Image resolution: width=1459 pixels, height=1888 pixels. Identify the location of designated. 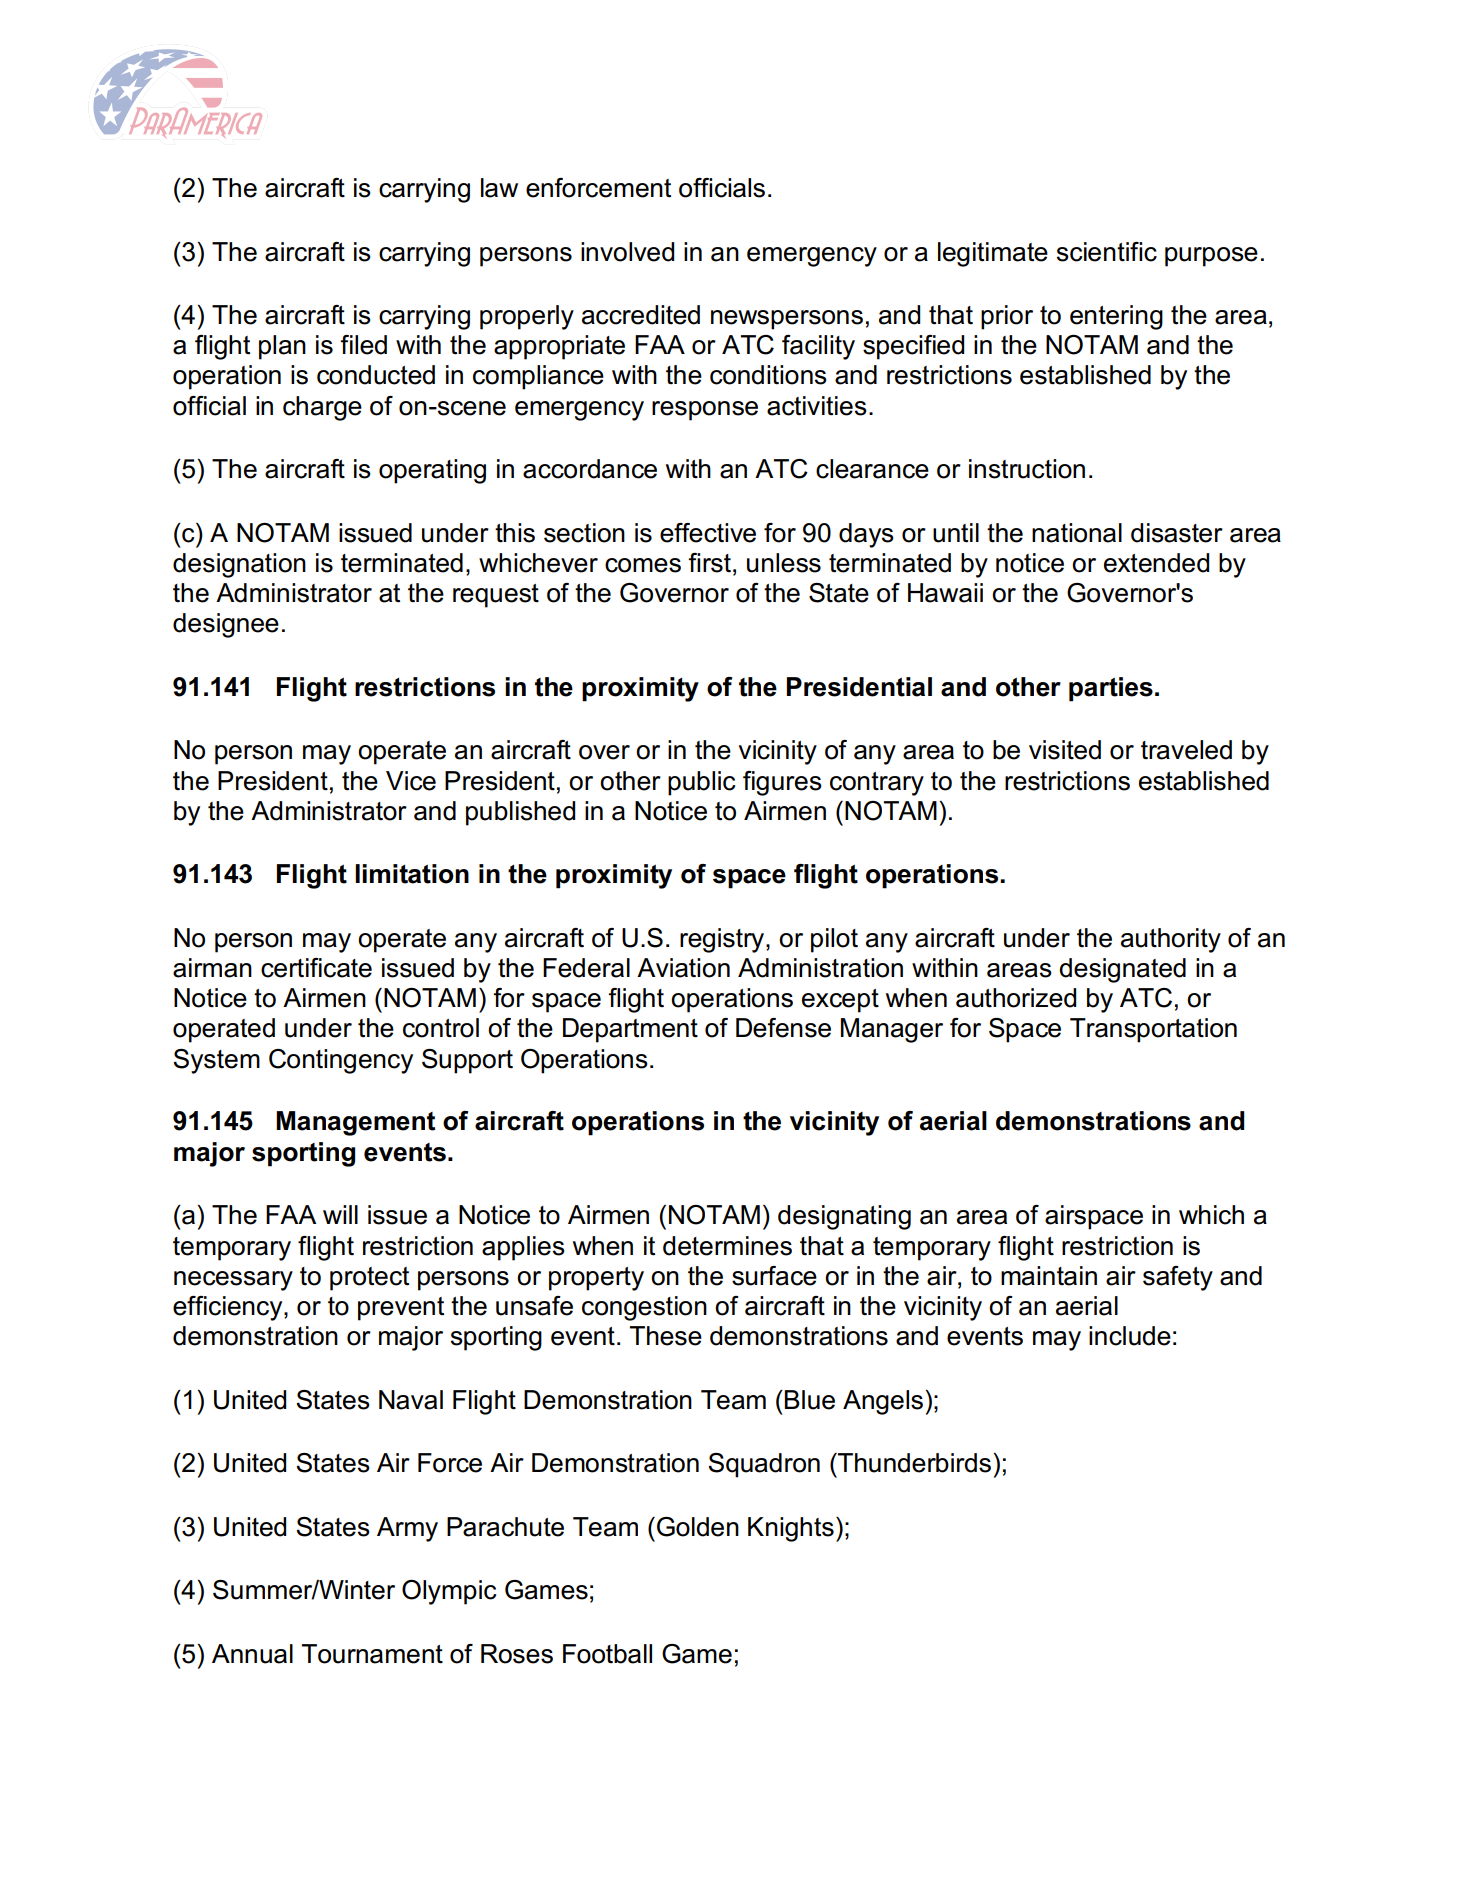
(1122, 970).
